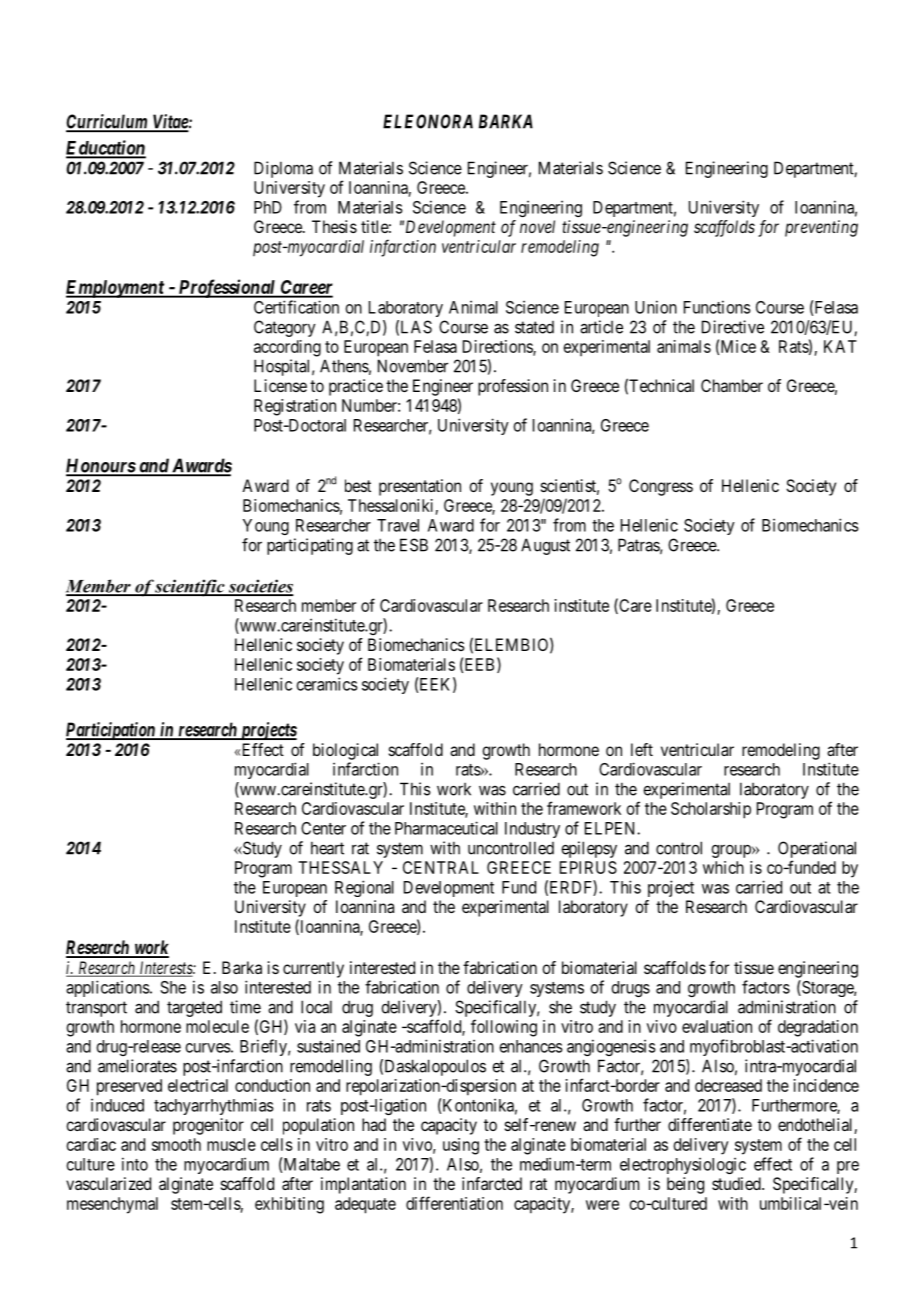  Describe the element at coordinates (280, 385) in the document. I see `License` at that location.
